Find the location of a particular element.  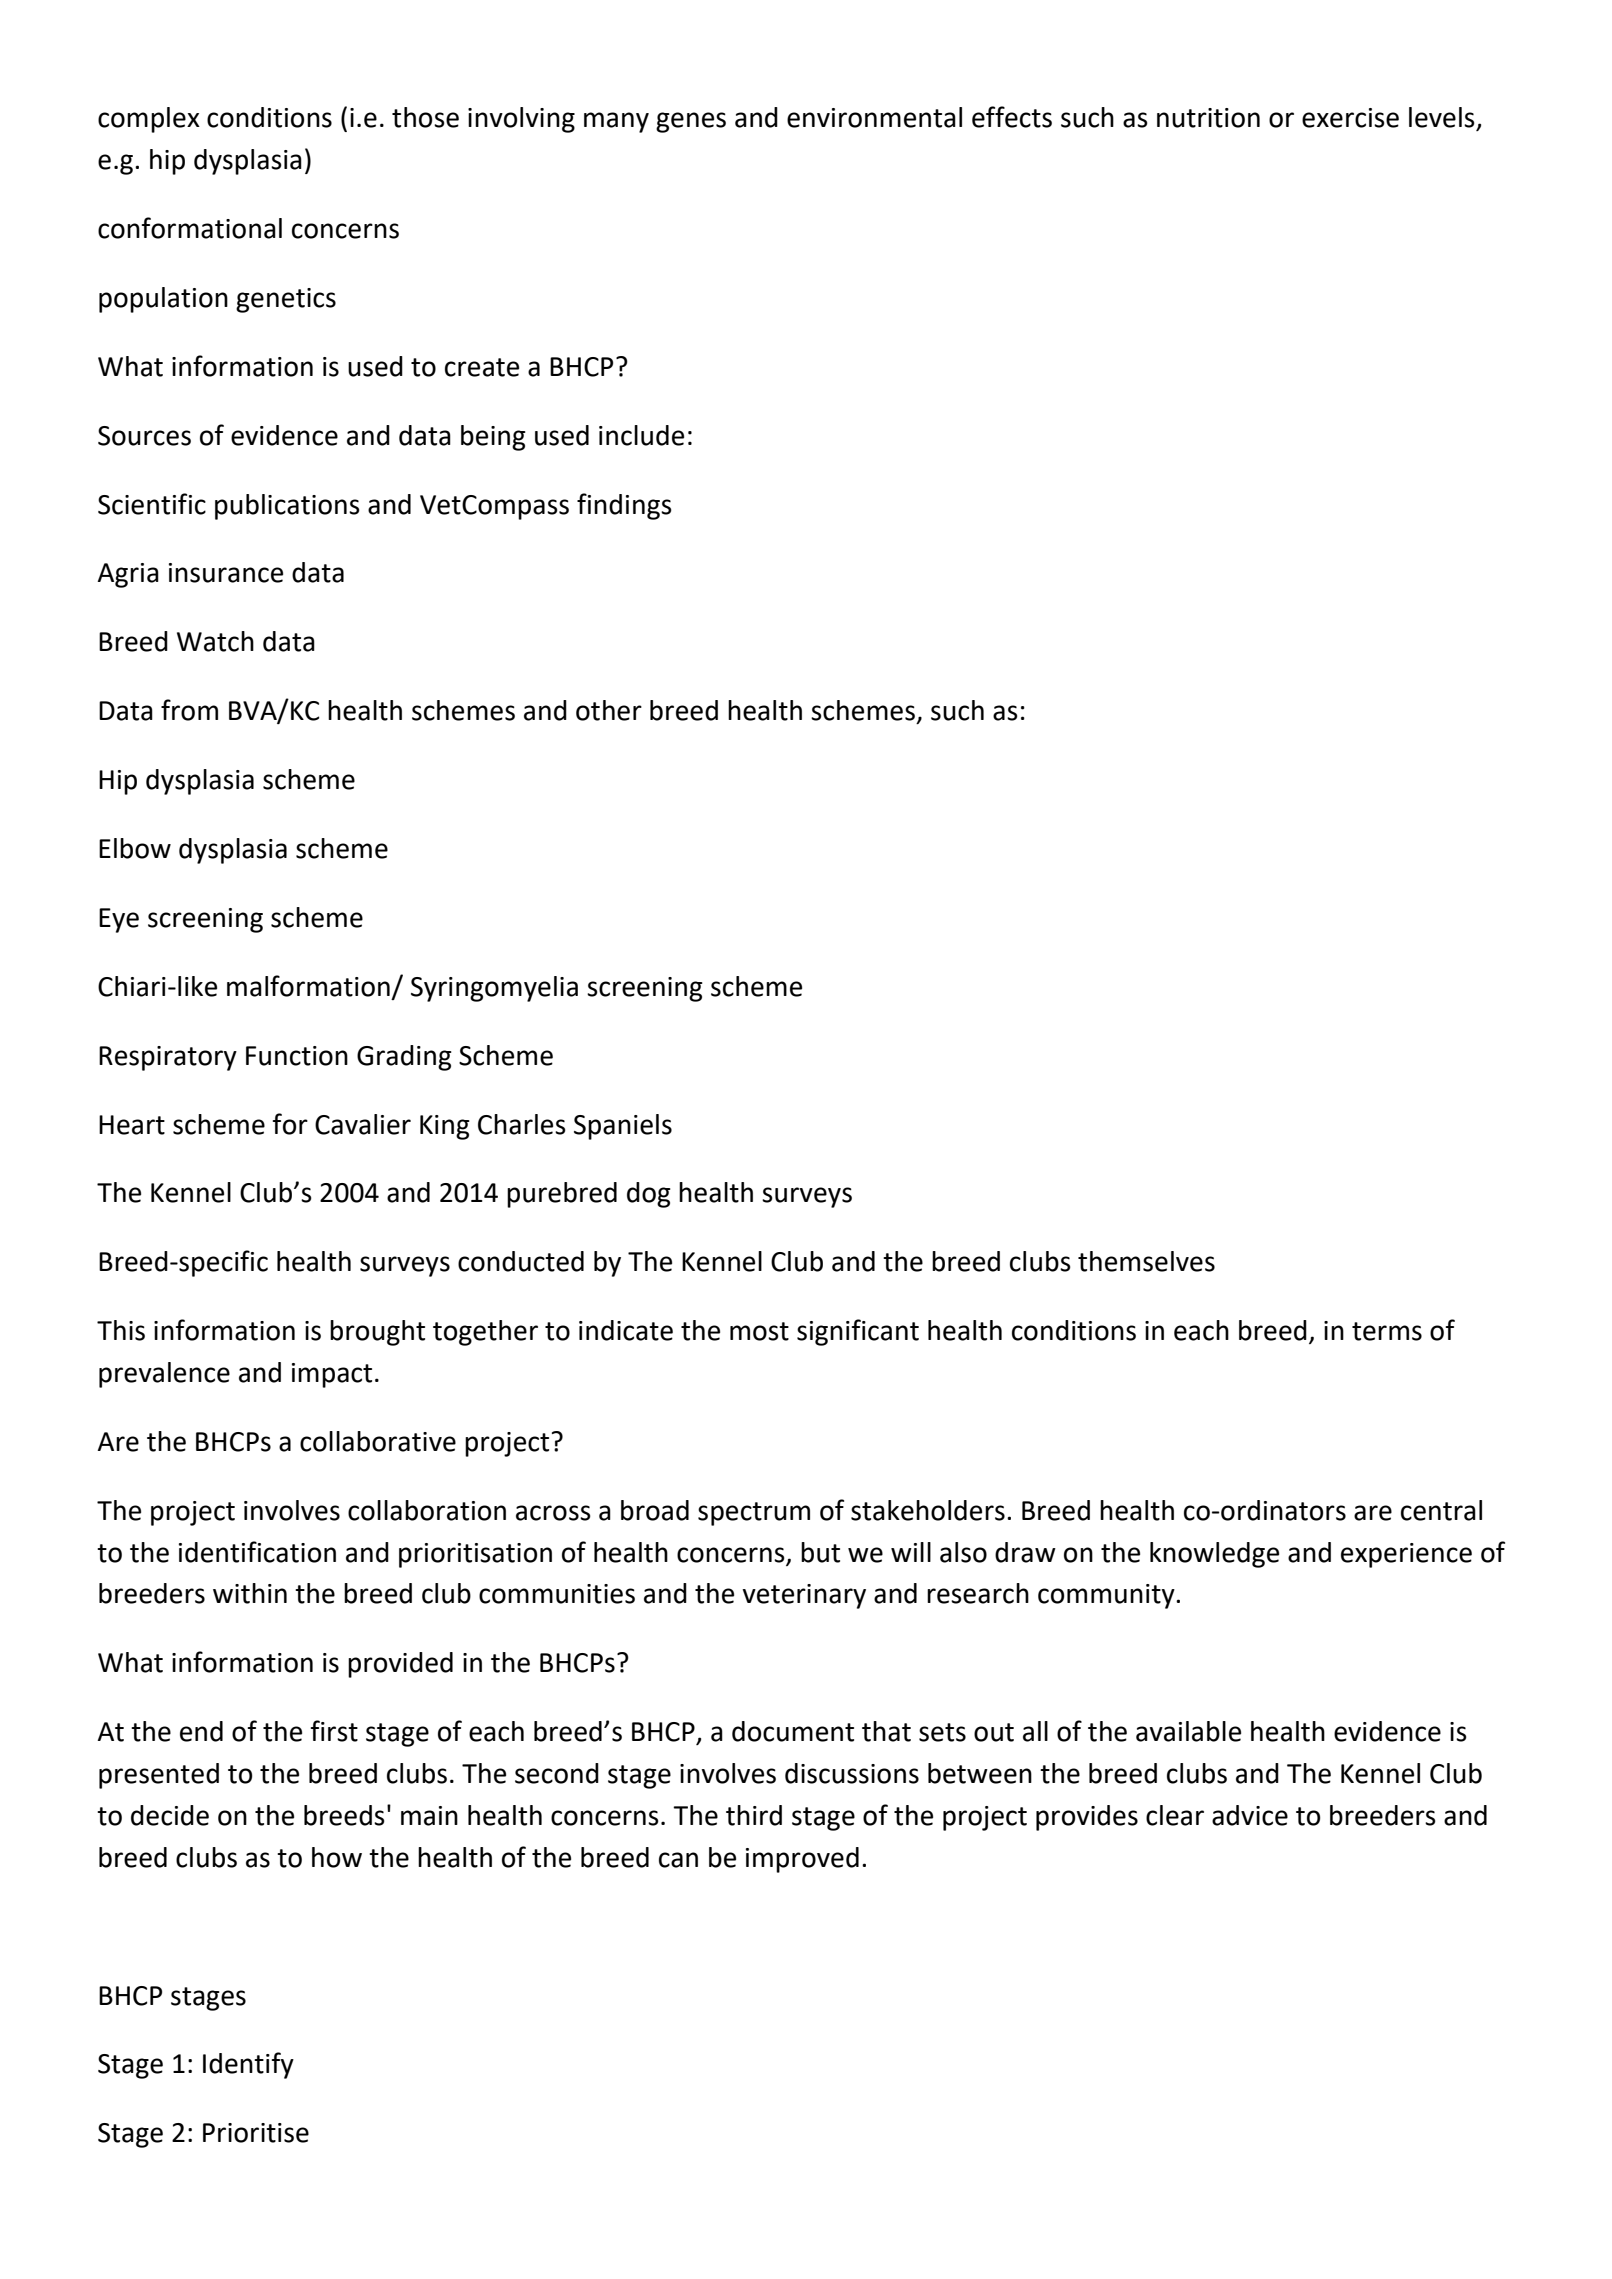

themselves is located at coordinates (1146, 1261).
